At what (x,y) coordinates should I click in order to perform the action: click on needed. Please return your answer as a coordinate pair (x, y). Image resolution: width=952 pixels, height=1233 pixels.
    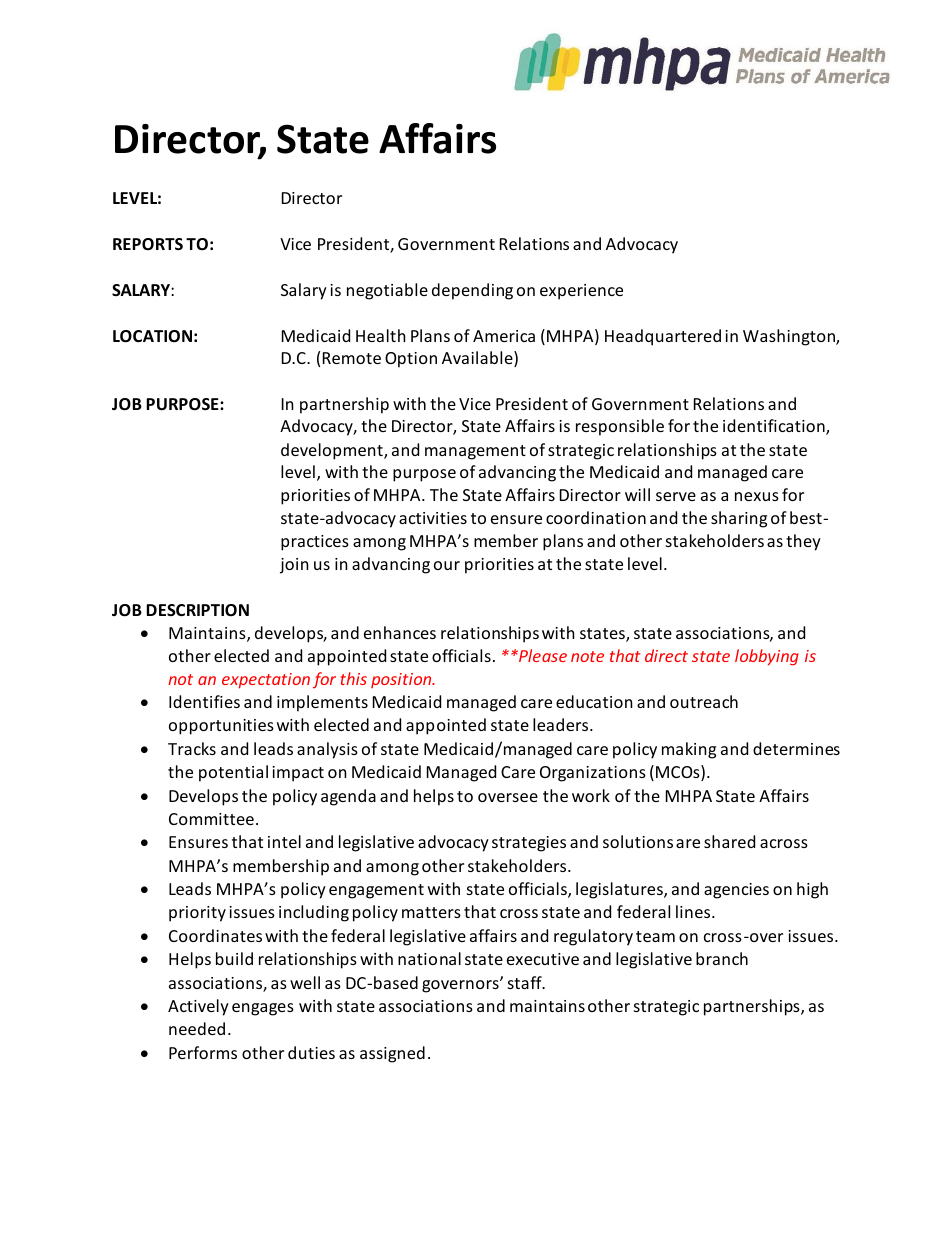
    Looking at the image, I should click on (197, 1028).
